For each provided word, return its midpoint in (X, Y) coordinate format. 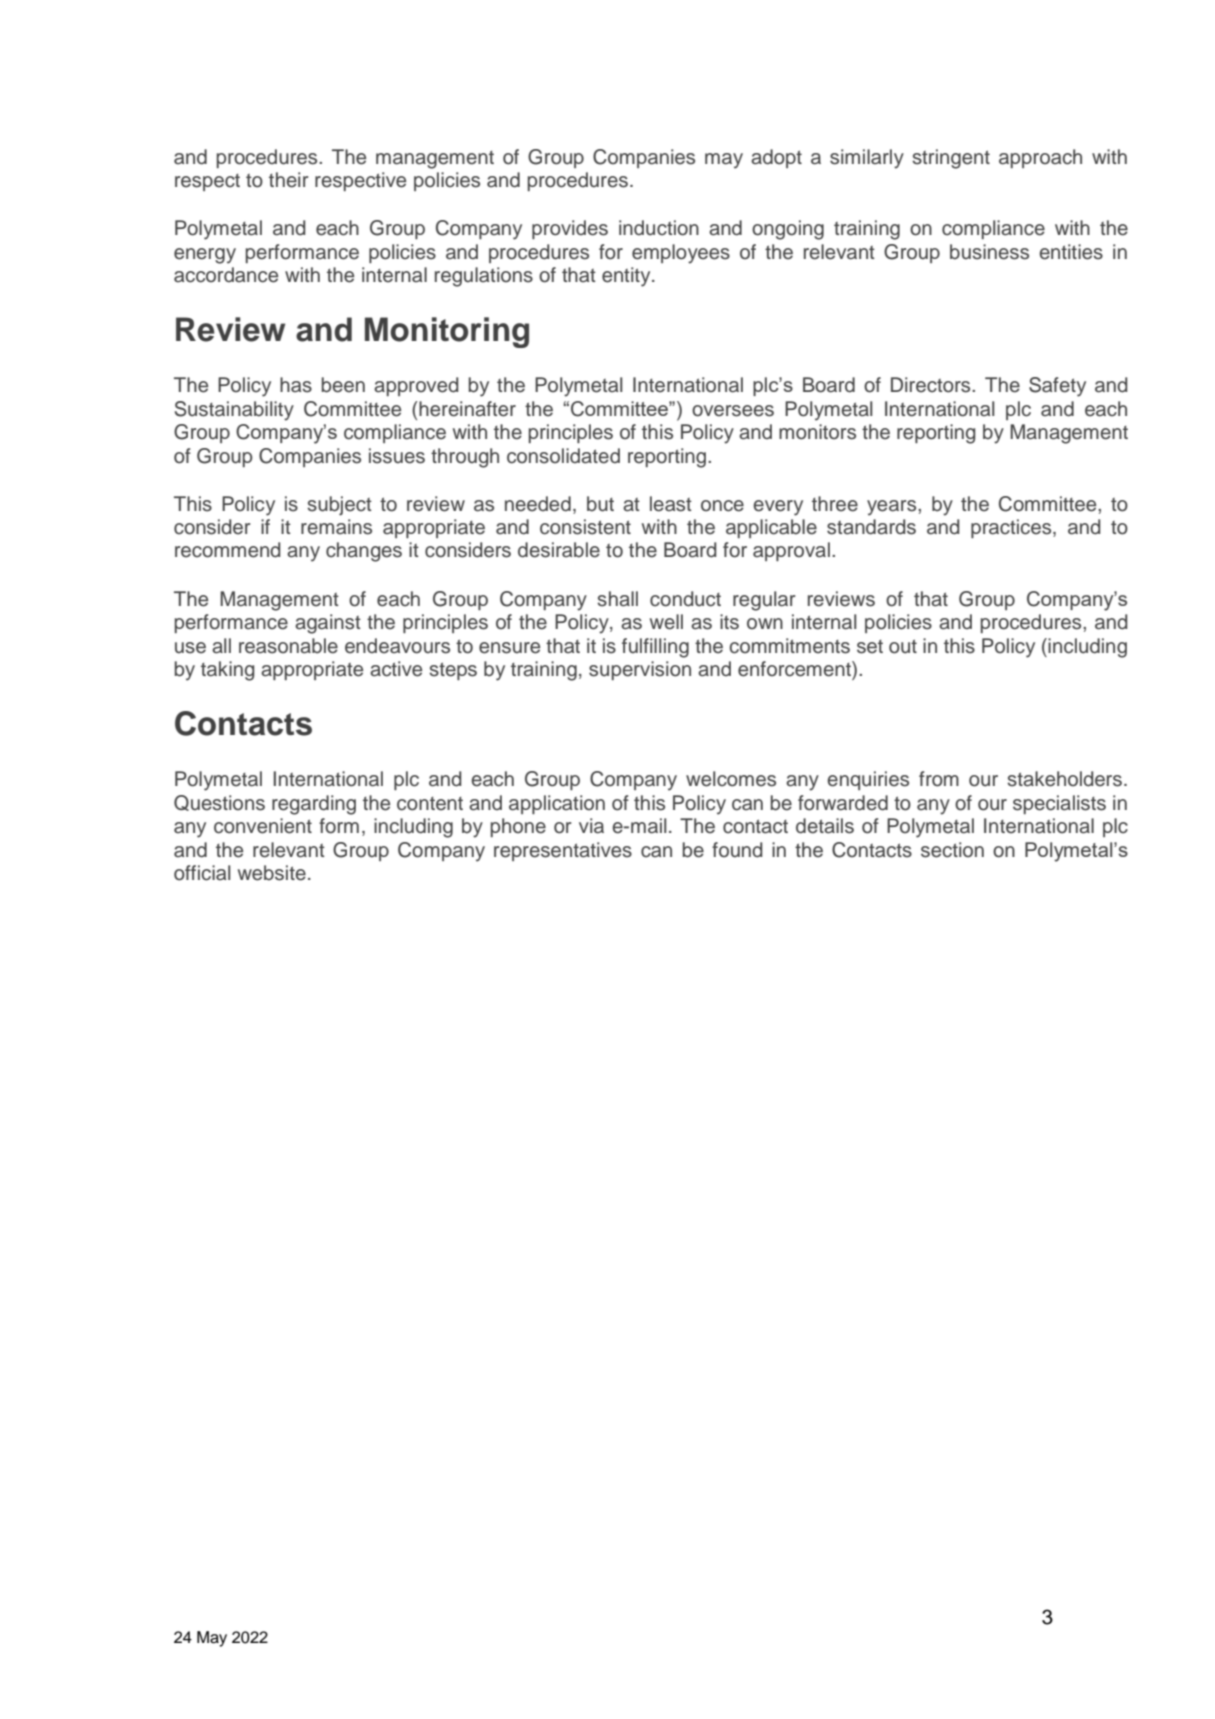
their (289, 180)
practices (1012, 528)
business (989, 252)
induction (659, 228)
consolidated (563, 456)
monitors (817, 432)
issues (397, 456)
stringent (951, 159)
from (939, 779)
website (272, 873)
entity (627, 277)
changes (364, 552)
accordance (226, 275)
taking (227, 671)
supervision (640, 670)
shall (617, 599)
